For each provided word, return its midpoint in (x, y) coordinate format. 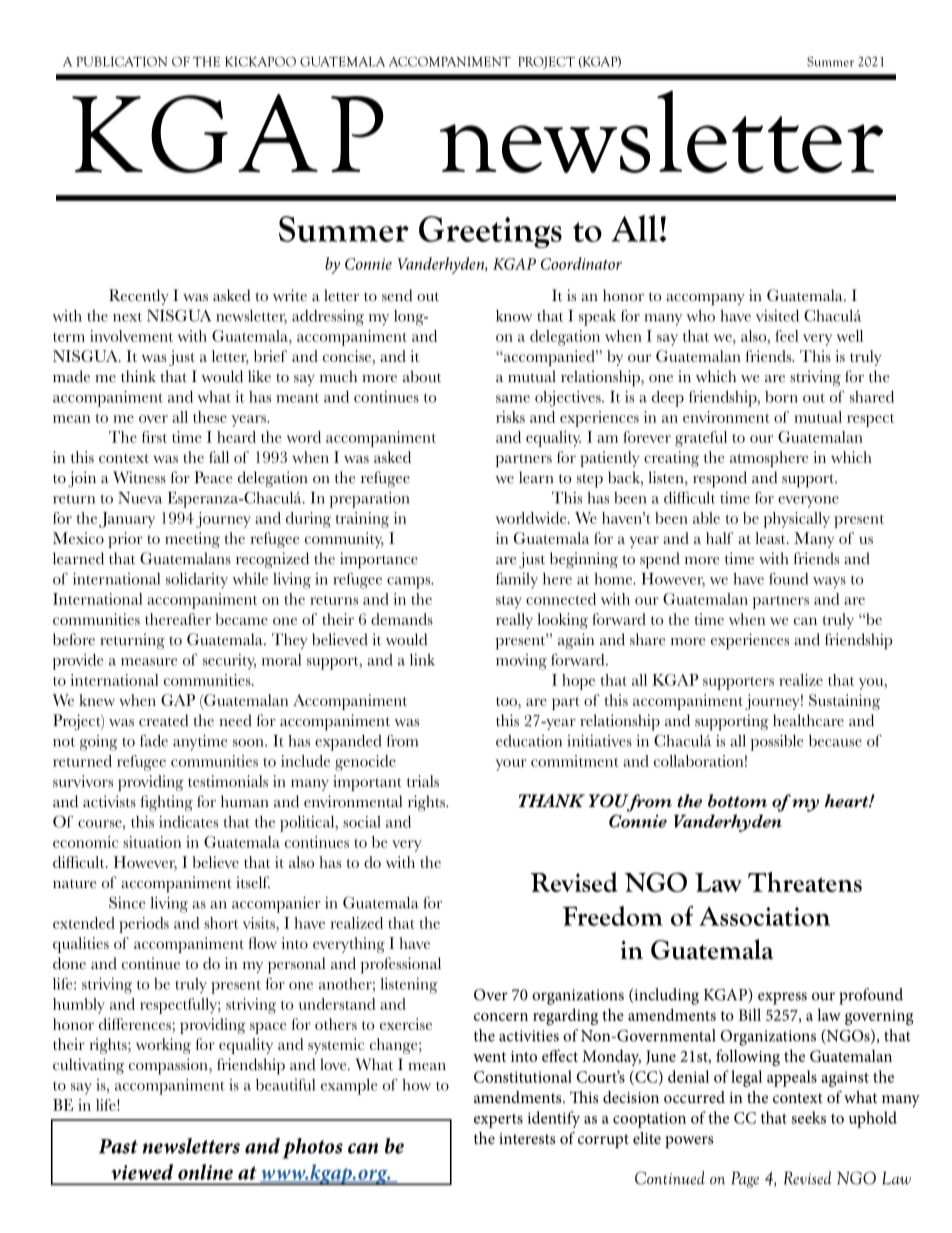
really (514, 621)
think (138, 376)
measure (149, 662)
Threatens (805, 882)
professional (400, 965)
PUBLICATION (122, 61)
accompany (705, 300)
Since (127, 902)
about (422, 376)
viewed (142, 1172)
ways (829, 583)
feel (787, 336)
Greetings (490, 232)
